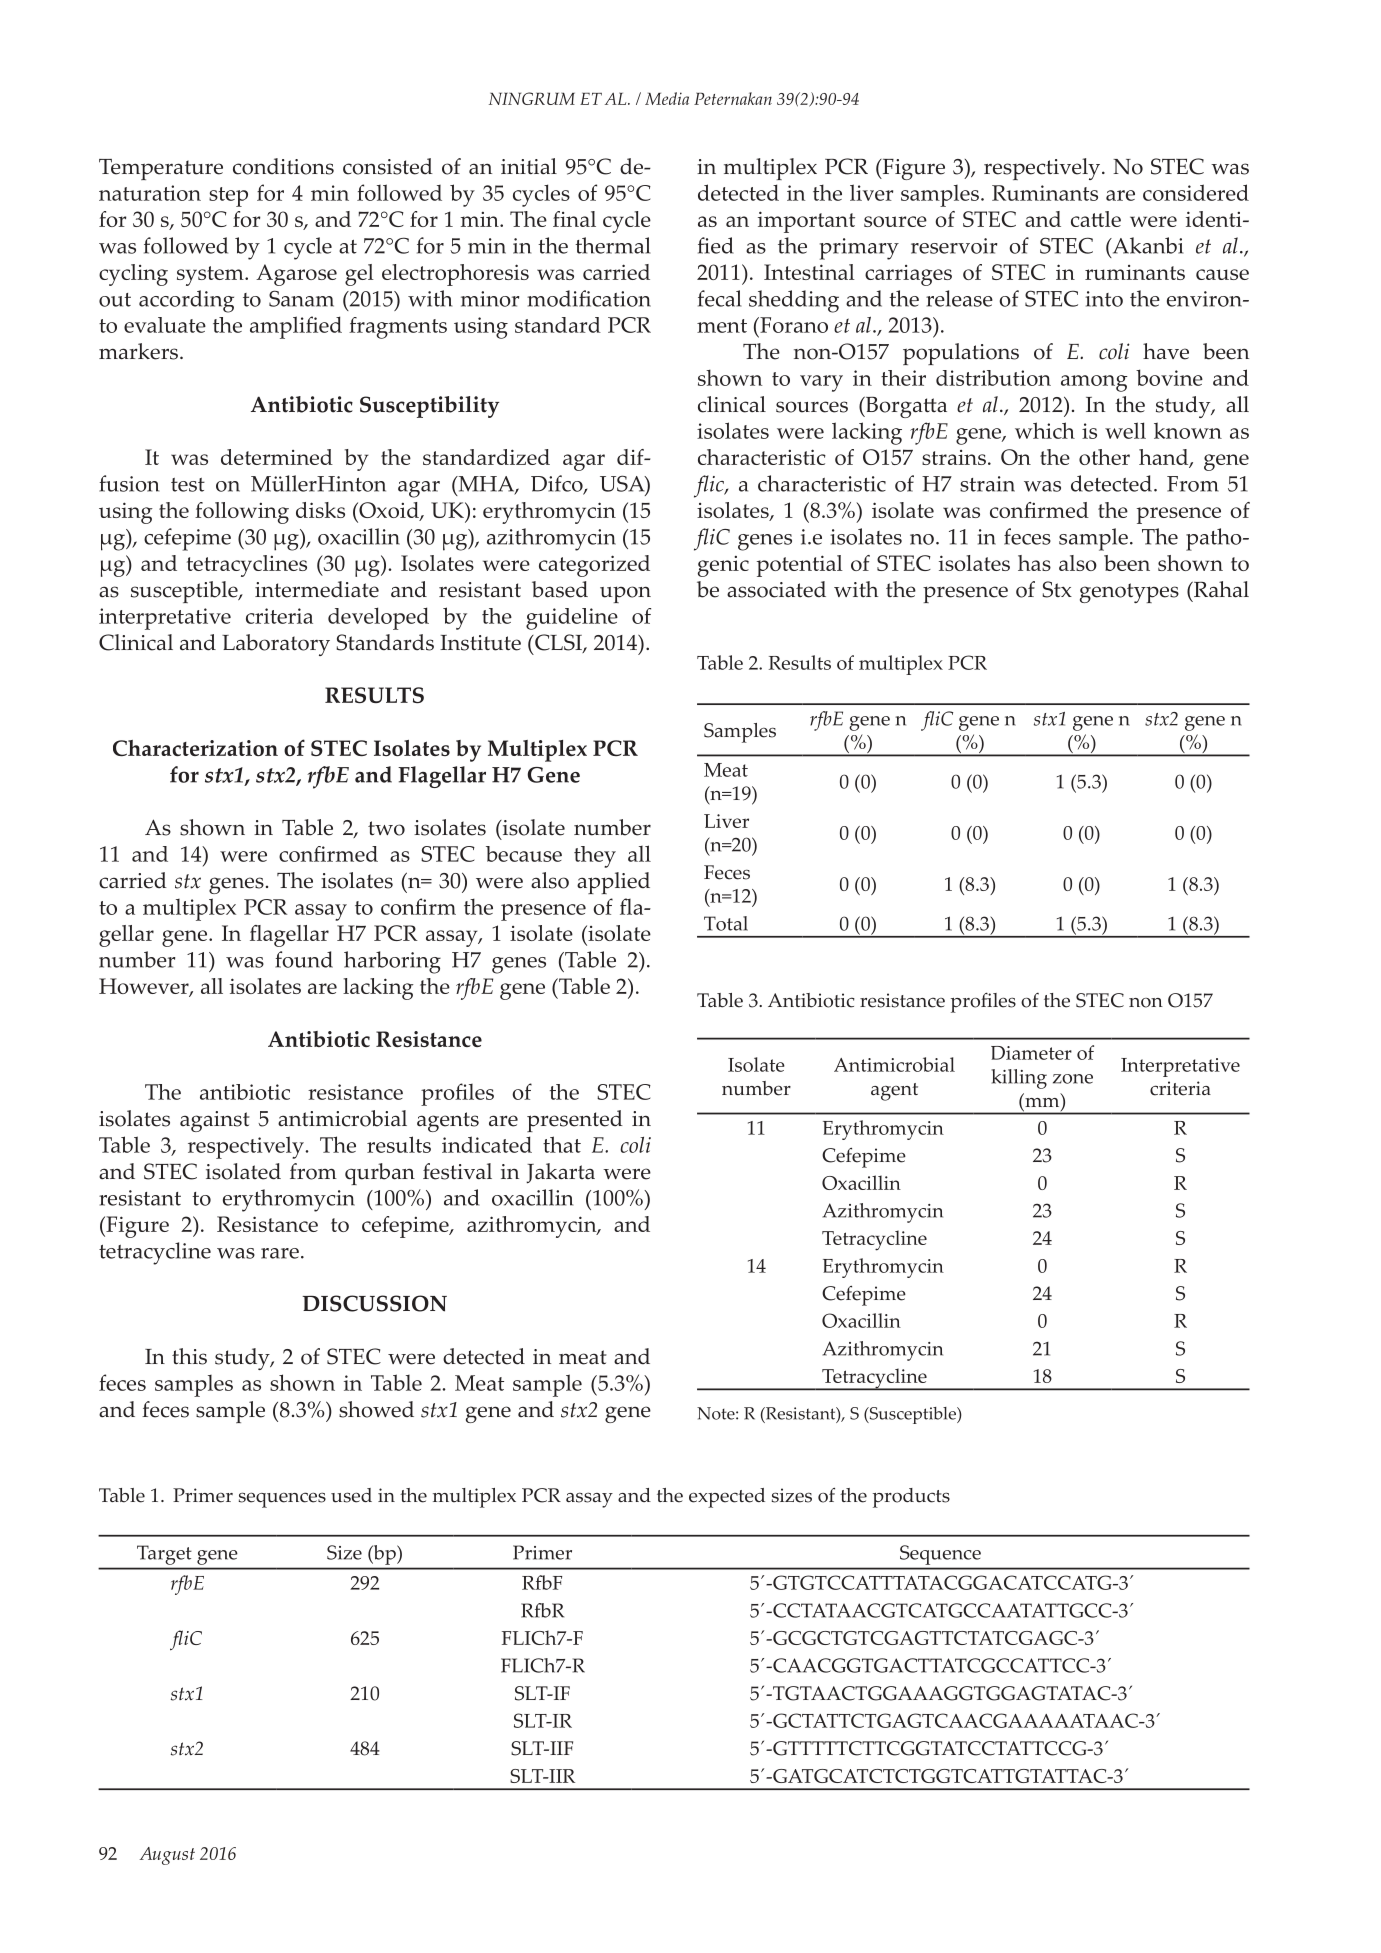  I want to click on two, so click(386, 828).
